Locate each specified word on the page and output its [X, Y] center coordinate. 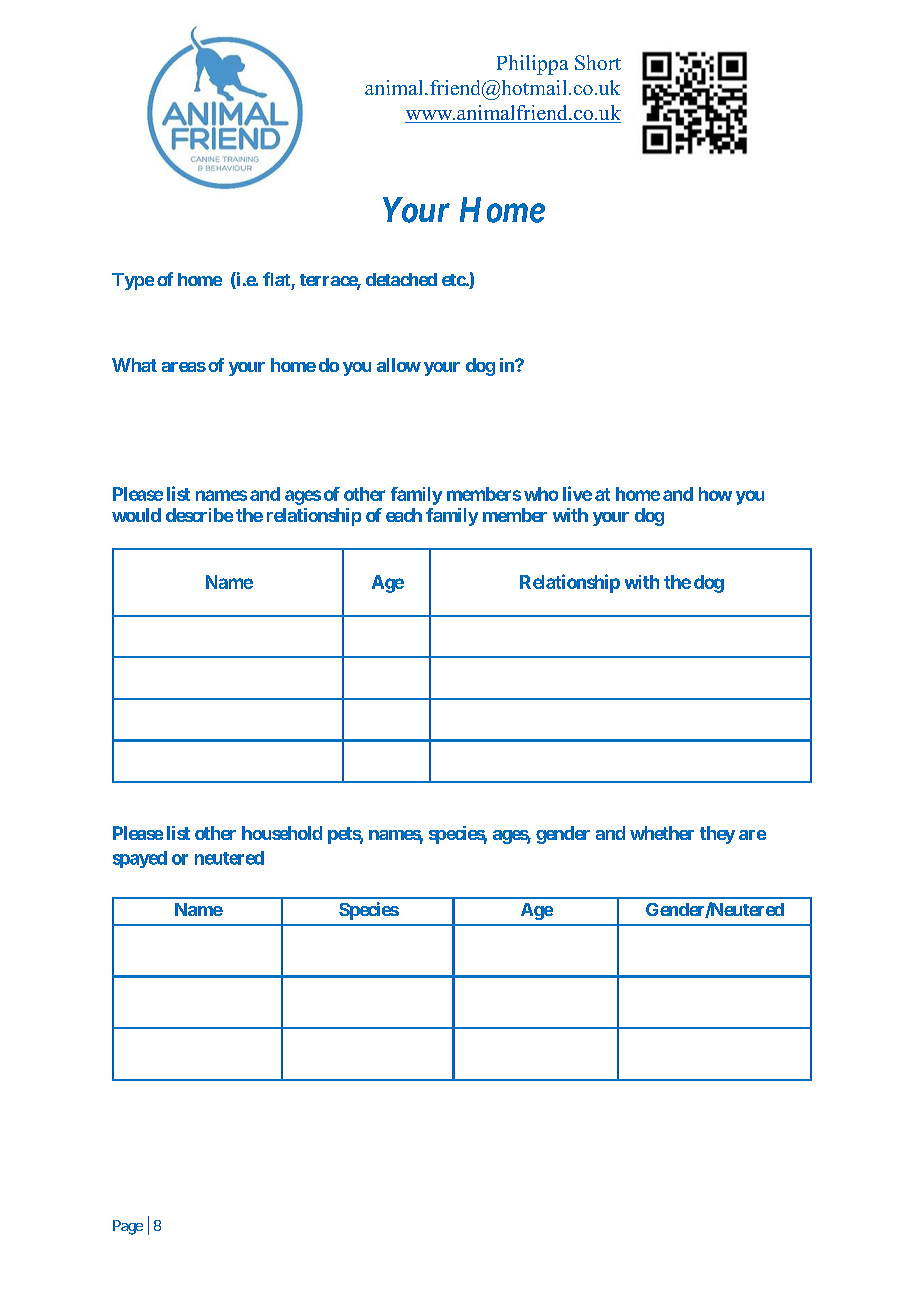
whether [662, 833]
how [715, 494]
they [717, 835]
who [541, 494]
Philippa [532, 65]
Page [128, 1227]
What [134, 365]
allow [399, 365]
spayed [140, 859]
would [136, 515]
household [282, 833]
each [404, 515]
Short [598, 62]
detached [401, 279]
